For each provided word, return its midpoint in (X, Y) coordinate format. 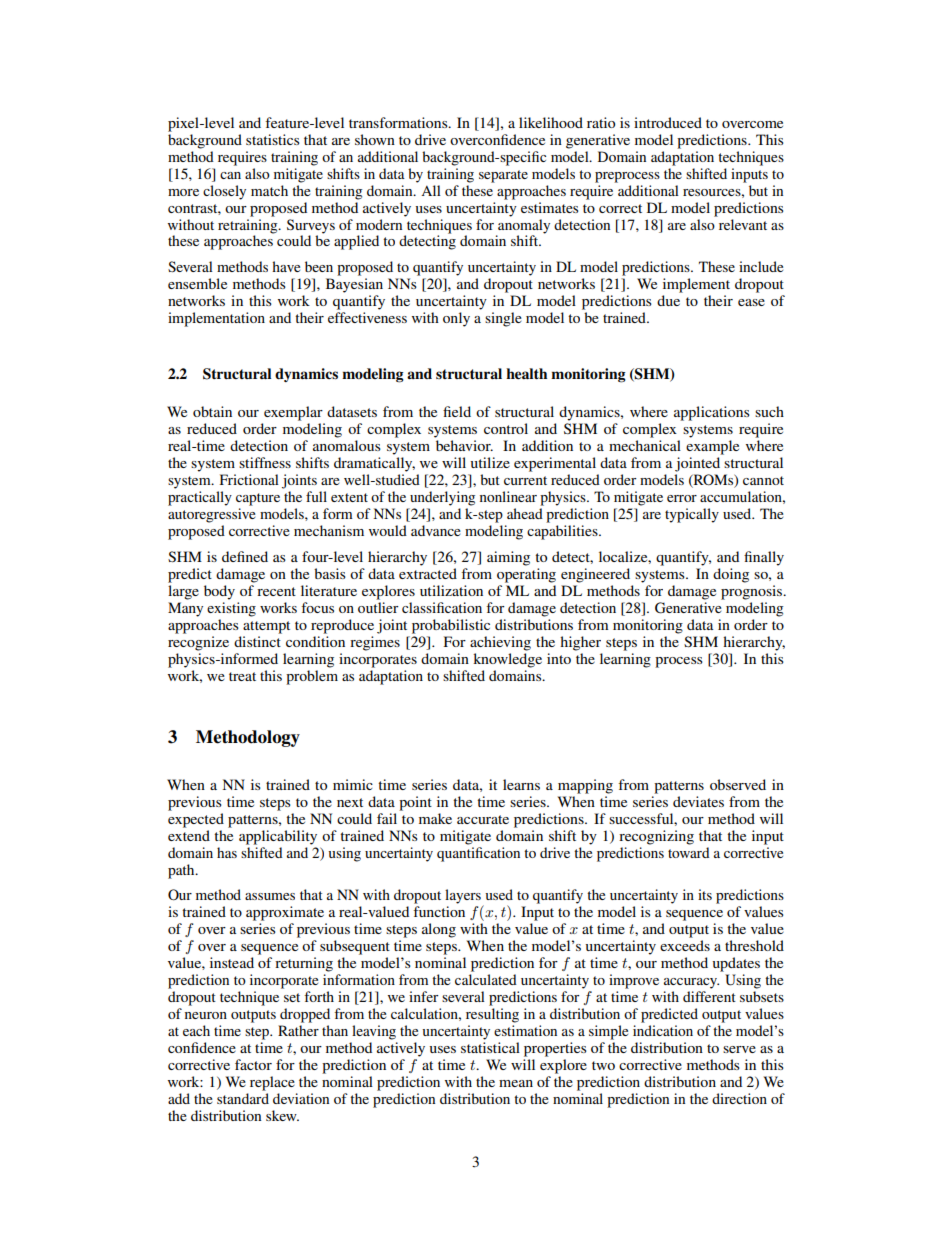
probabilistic (451, 626)
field (457, 411)
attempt (266, 627)
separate (503, 176)
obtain (212, 411)
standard (243, 1098)
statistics (272, 139)
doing (731, 575)
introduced (668, 122)
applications (712, 413)
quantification (478, 854)
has (227, 852)
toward (688, 852)
